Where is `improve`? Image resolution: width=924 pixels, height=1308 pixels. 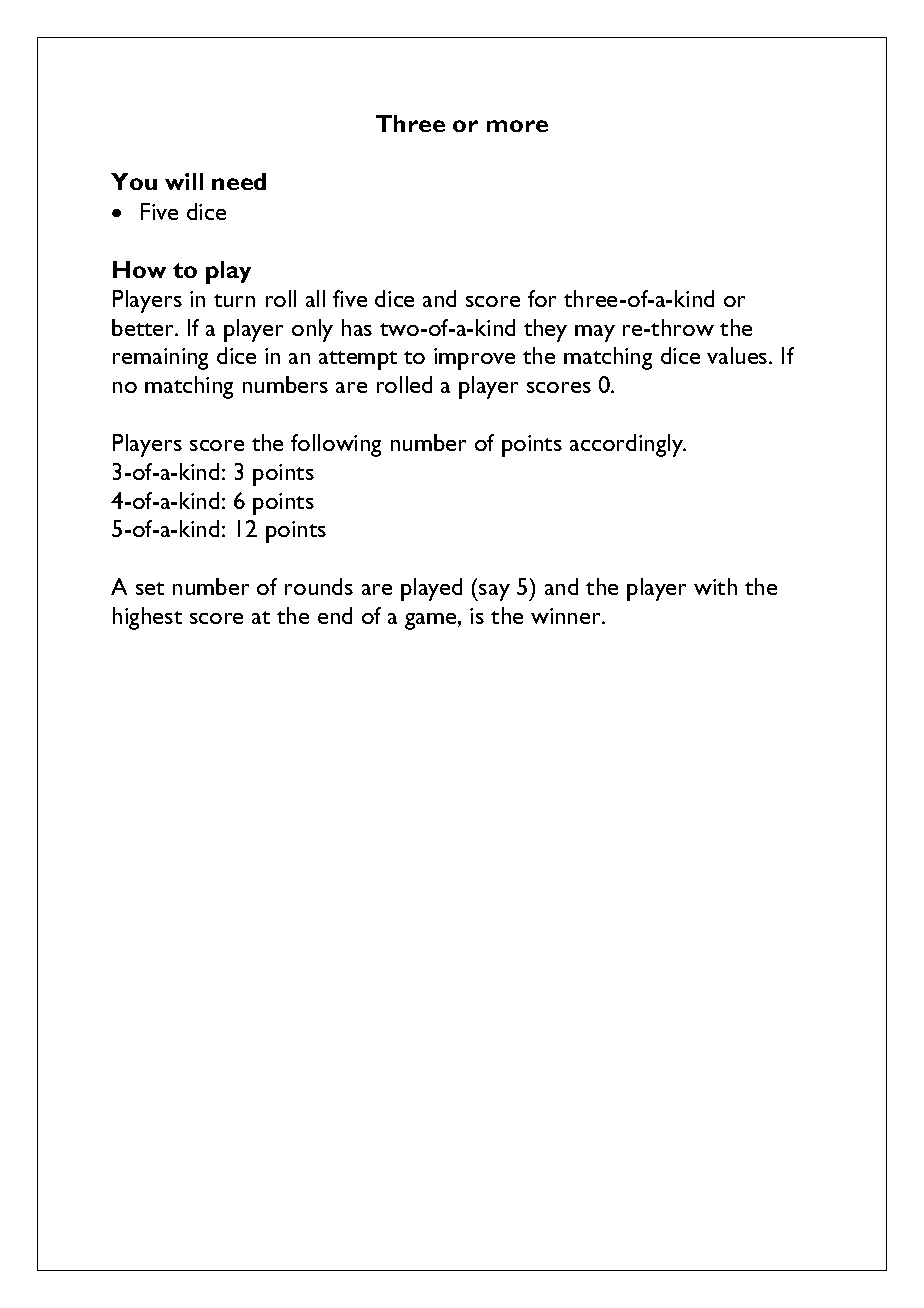 improve is located at coordinates (474, 359).
